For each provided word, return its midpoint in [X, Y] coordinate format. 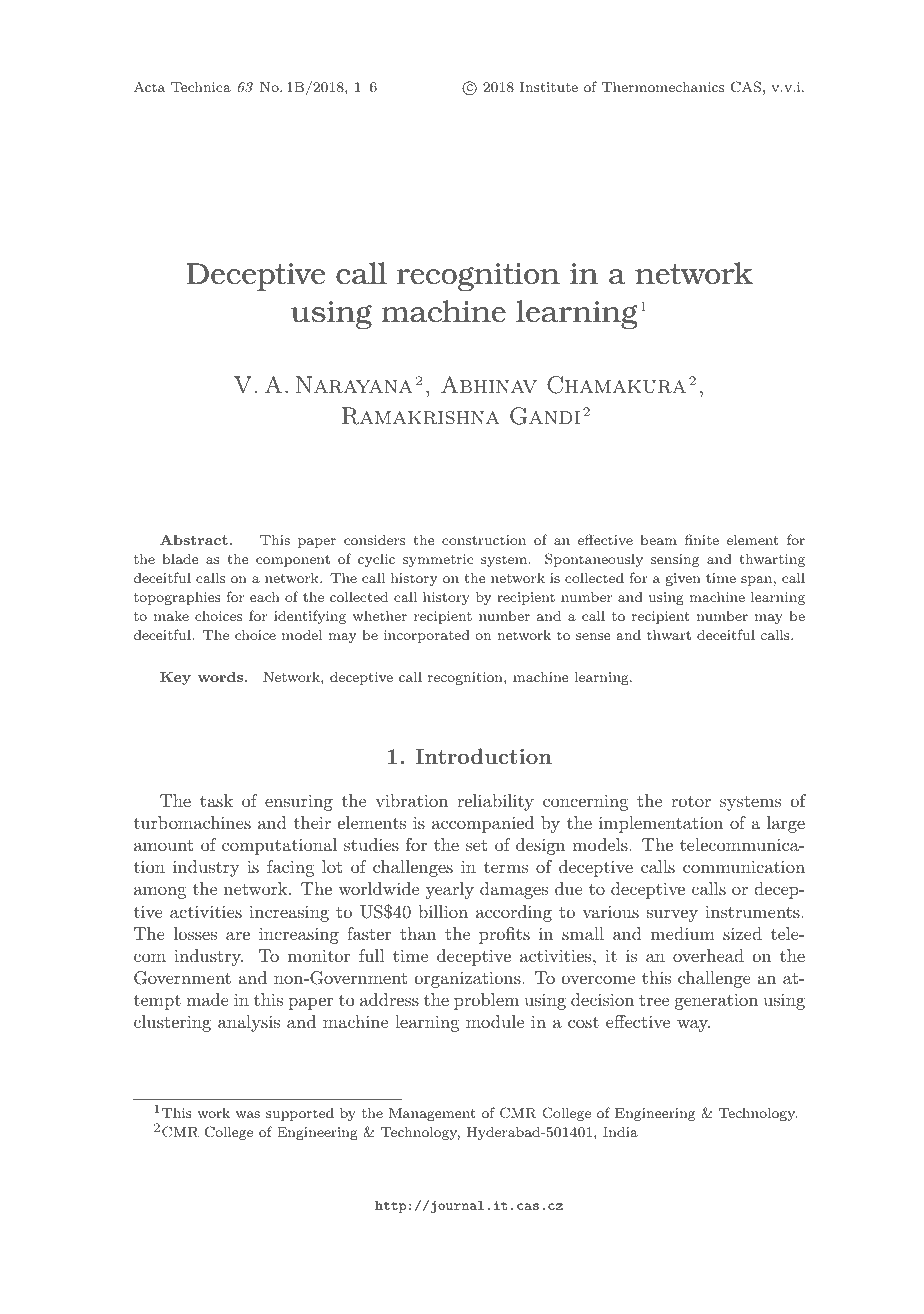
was [248, 1114]
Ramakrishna [421, 416]
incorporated [427, 636]
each [265, 596]
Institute [549, 87]
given [683, 579]
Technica [201, 86]
